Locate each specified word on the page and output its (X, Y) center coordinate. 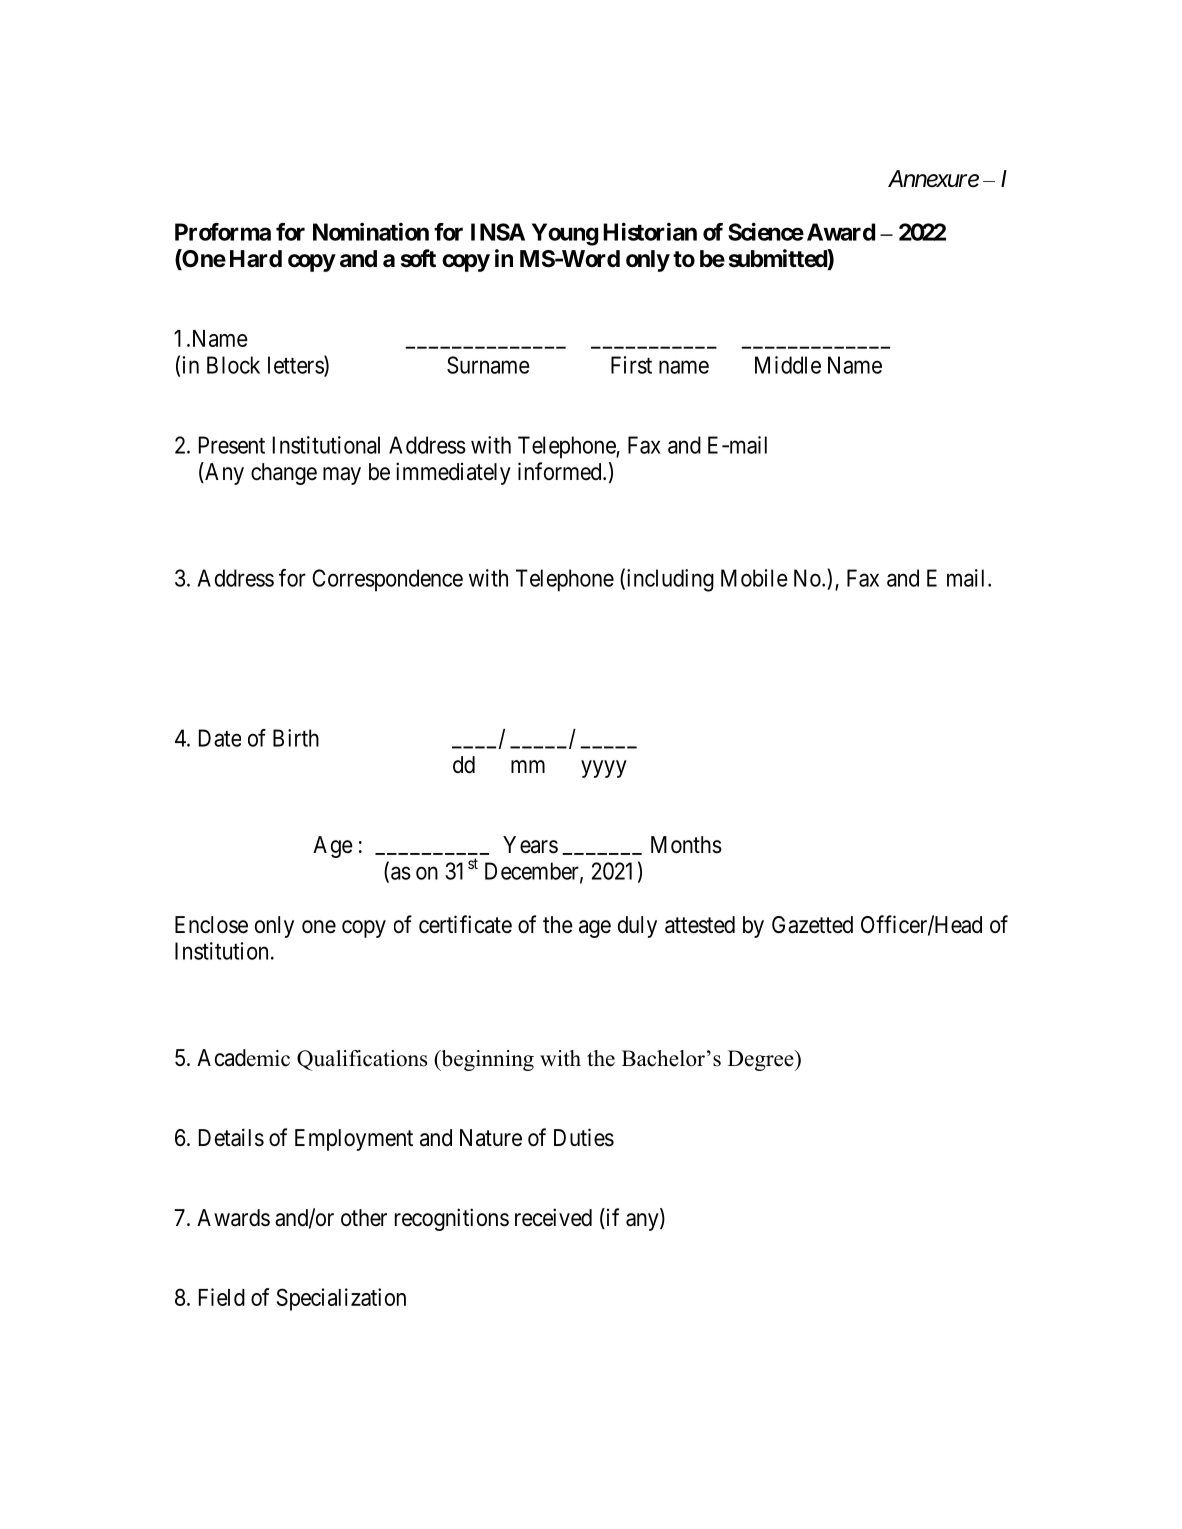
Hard (256, 259)
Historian (650, 231)
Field (222, 1297)
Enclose (211, 925)
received (553, 1217)
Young (565, 234)
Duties (584, 1137)
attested (700, 925)
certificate (465, 924)
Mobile (754, 578)
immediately (453, 473)
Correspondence (387, 580)
